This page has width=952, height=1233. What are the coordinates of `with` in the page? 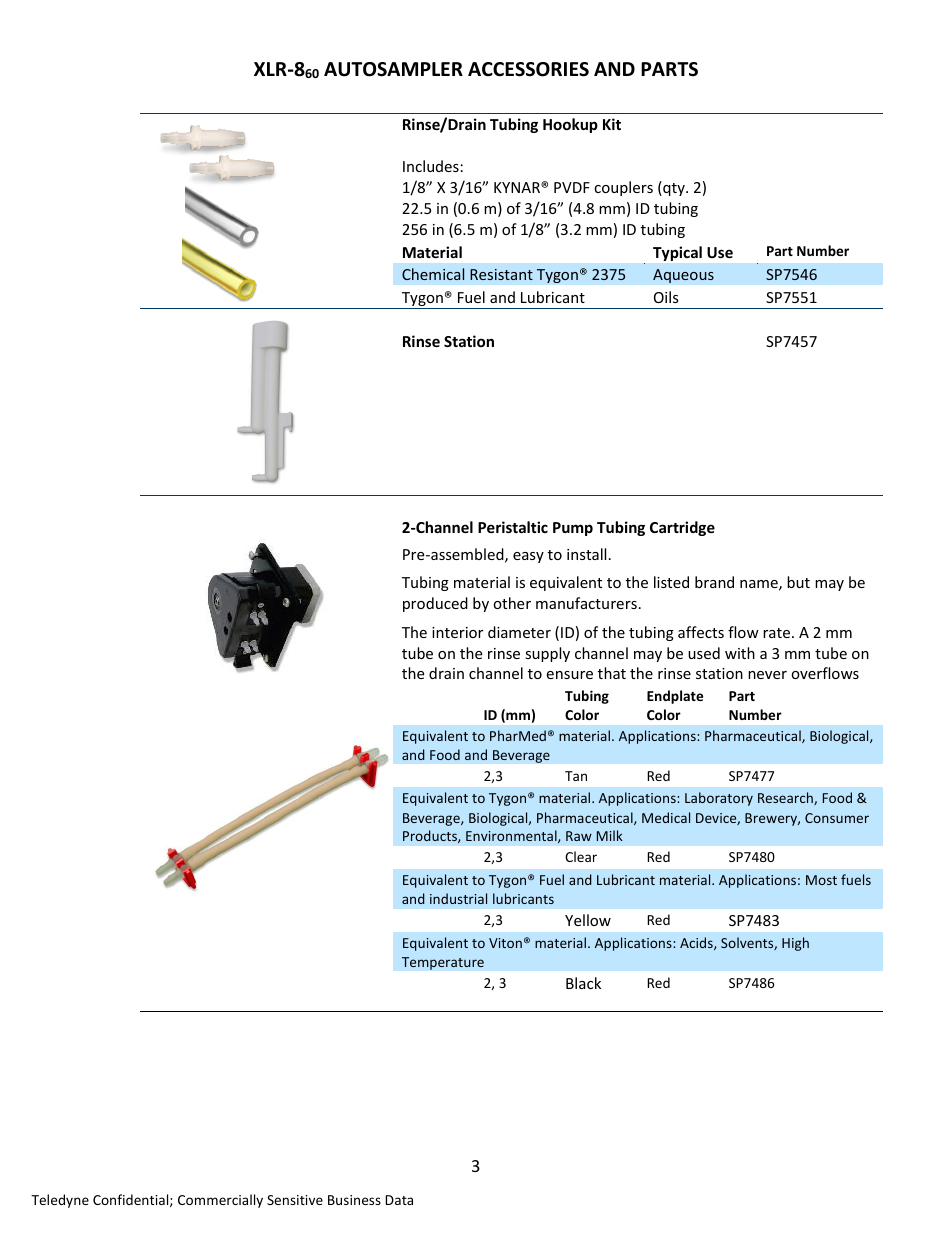 It's located at (740, 653).
